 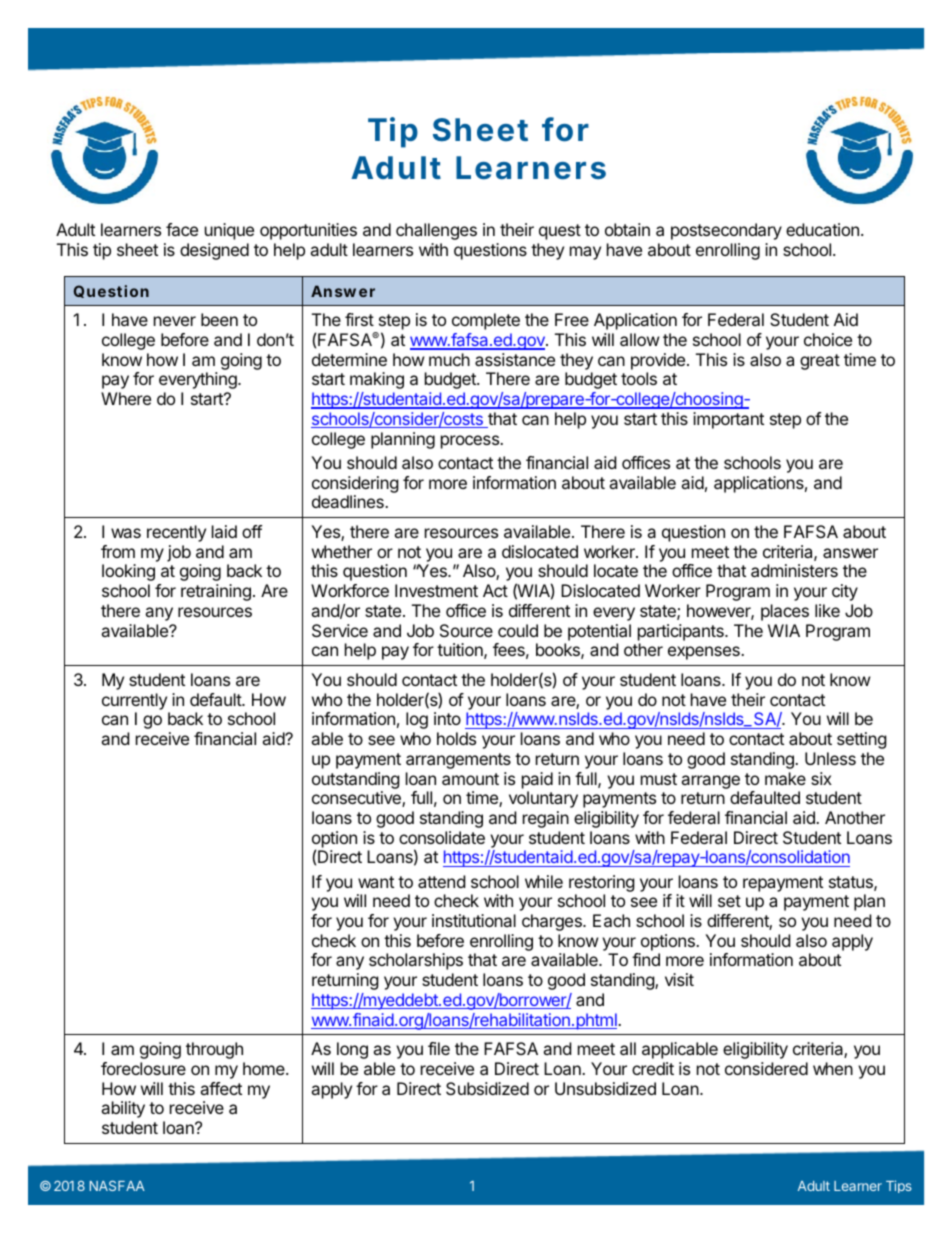 What do you see at coordinates (436, 231) in the screenshot?
I see `challenges` at bounding box center [436, 231].
